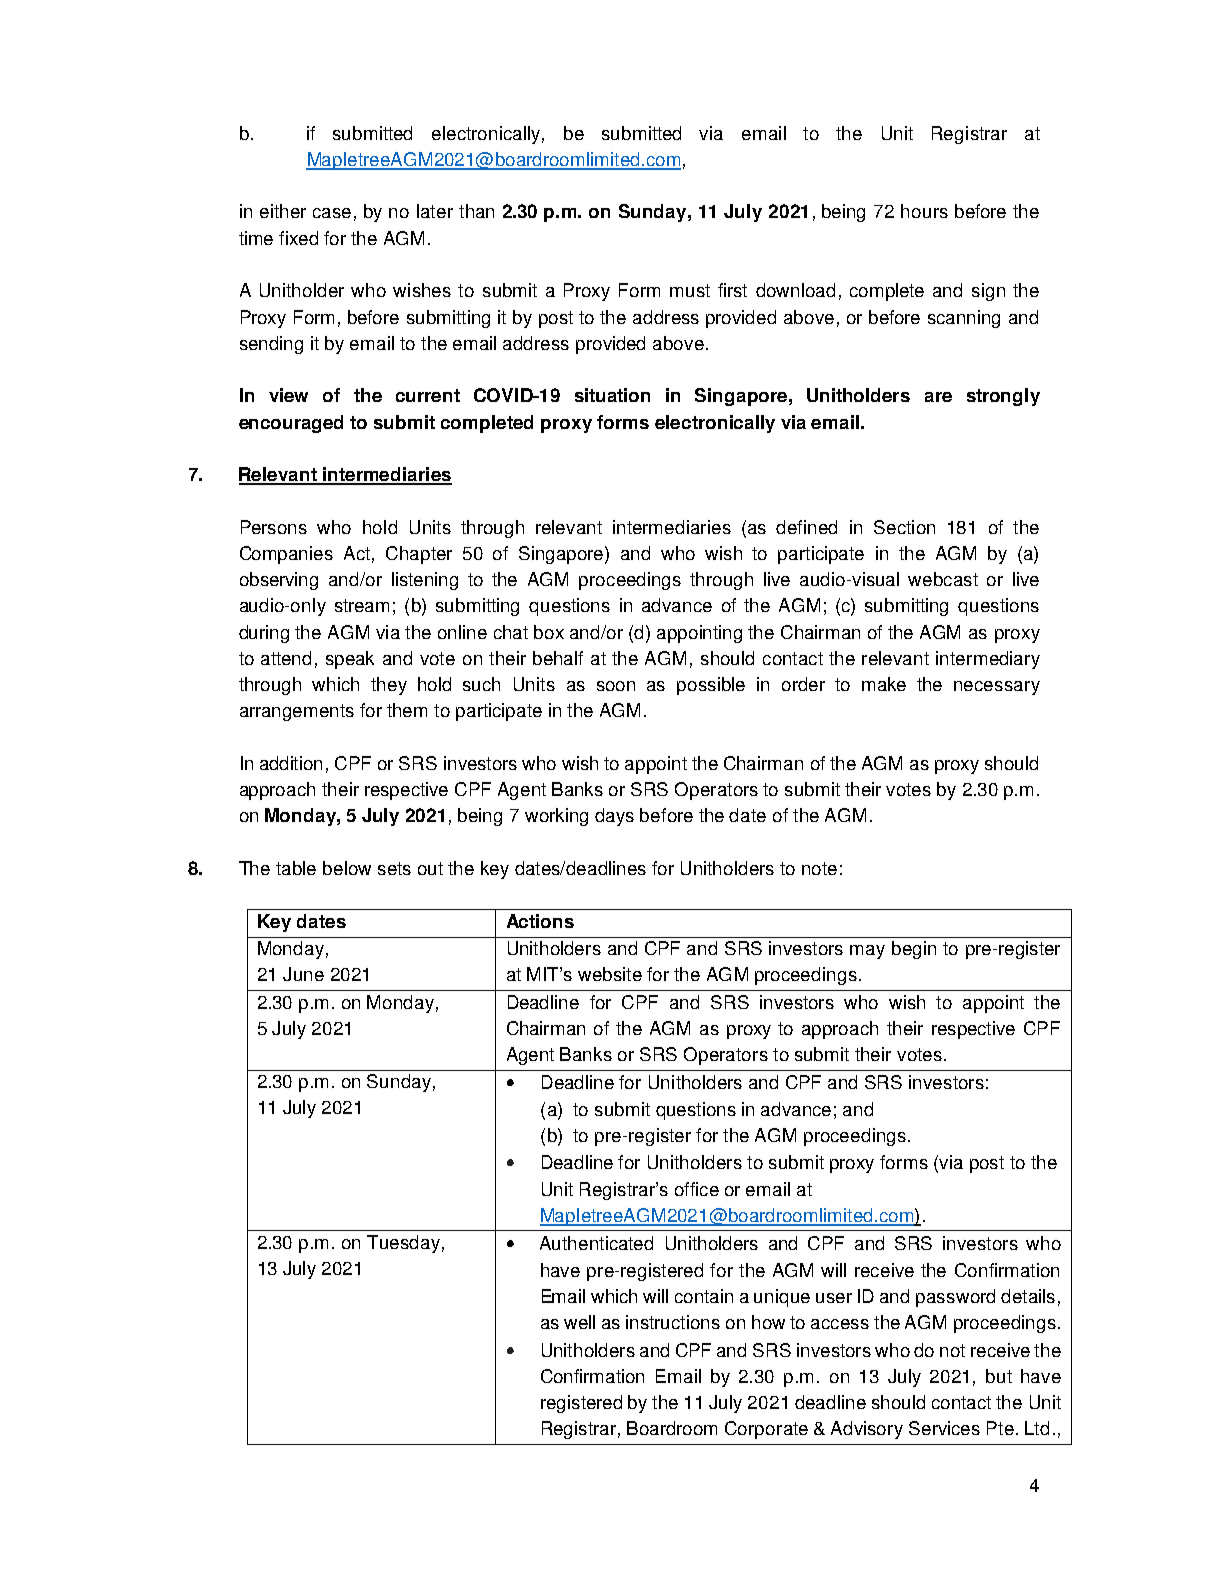 The height and width of the document is (1588, 1227). What do you see at coordinates (673, 1322) in the document?
I see `instructions` at bounding box center [673, 1322].
